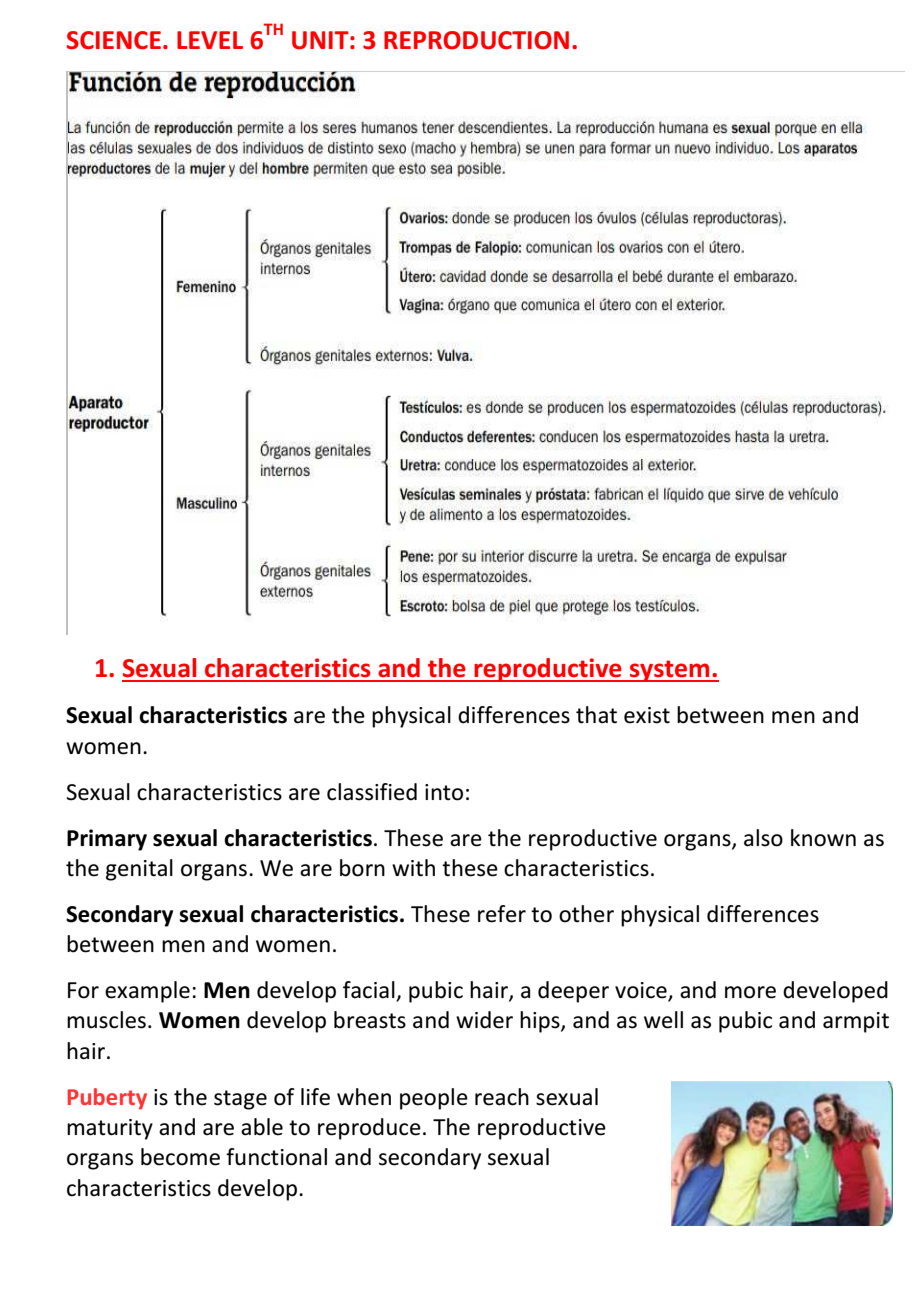 This screenshot has width=924, height=1308. What do you see at coordinates (180, 1157) in the screenshot?
I see `become` at bounding box center [180, 1157].
